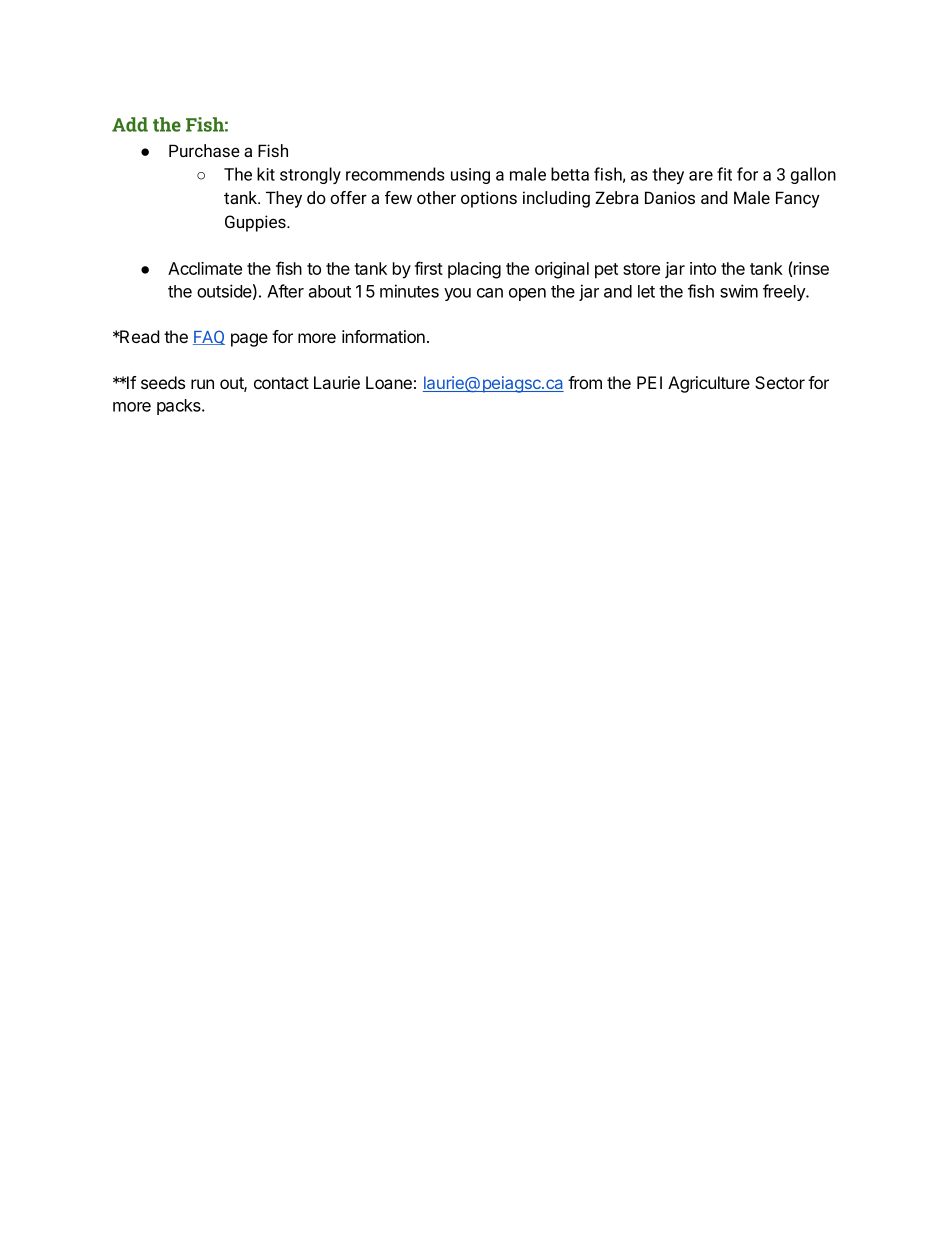 The image size is (952, 1233). I want to click on options, so click(489, 199).
